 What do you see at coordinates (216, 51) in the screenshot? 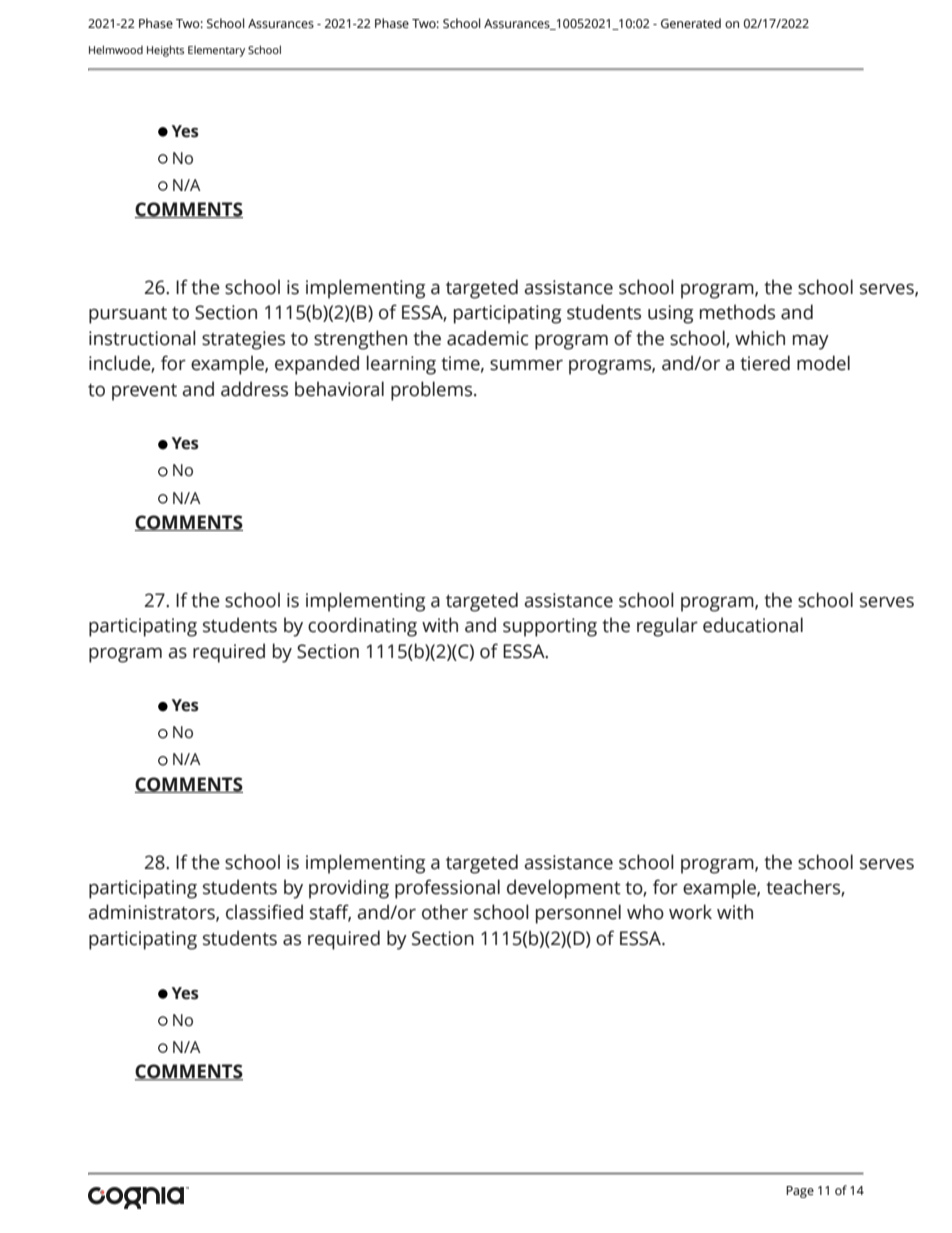
I see `Elementary` at bounding box center [216, 51].
